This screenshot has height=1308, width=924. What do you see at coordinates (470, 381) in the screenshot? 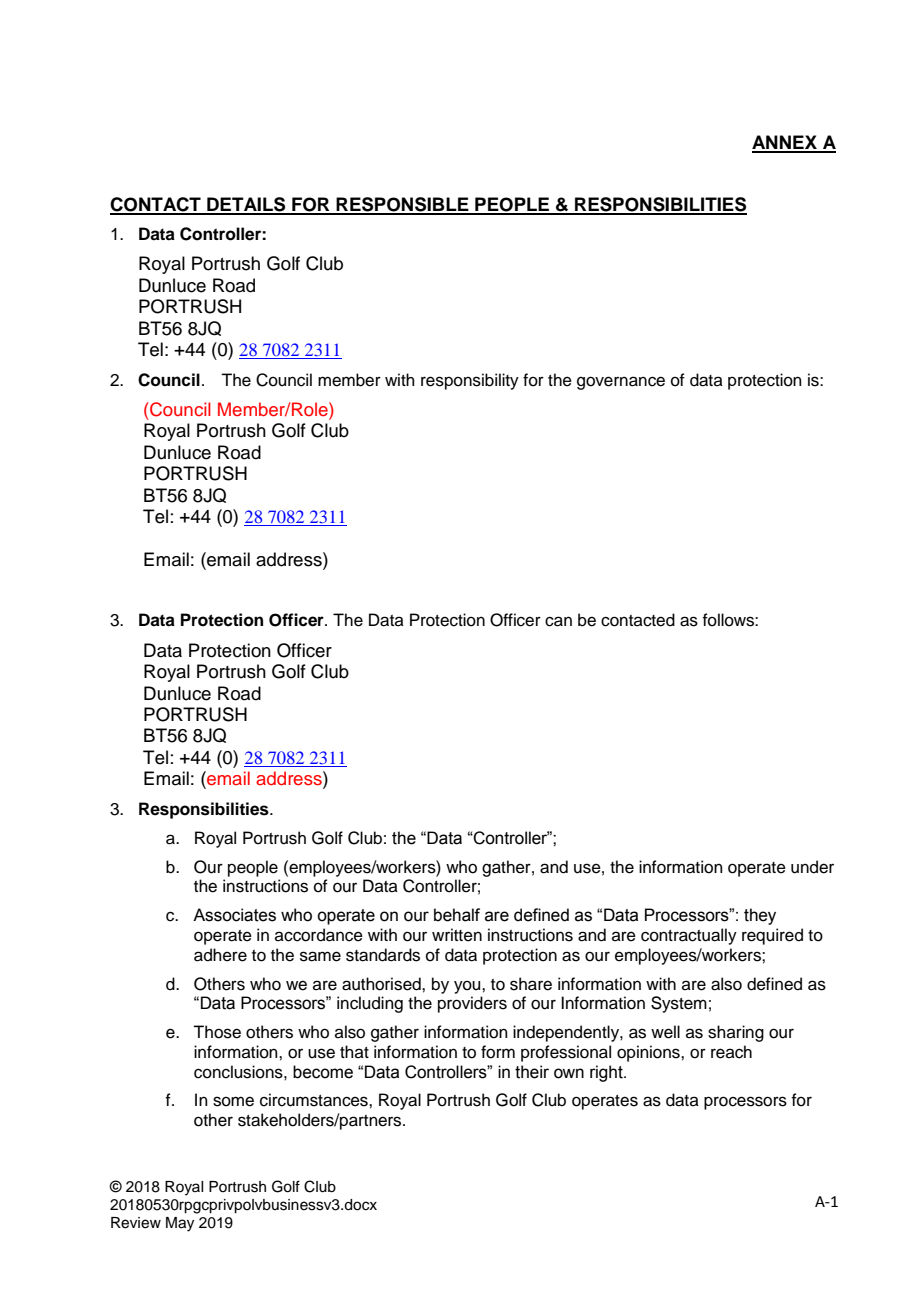
I see `responsibility` at bounding box center [470, 381].
